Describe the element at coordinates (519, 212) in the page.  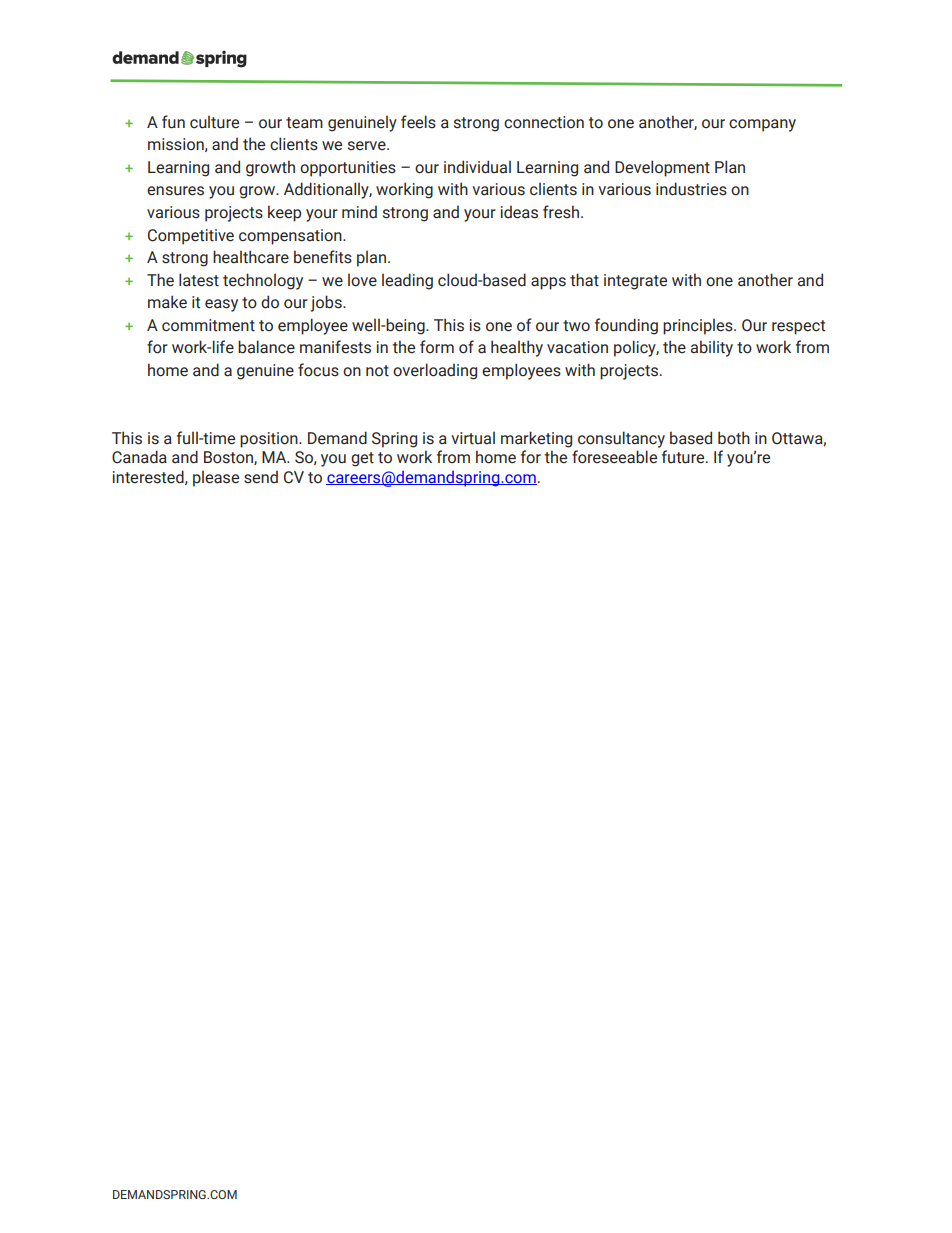
I see `ideas` at that location.
